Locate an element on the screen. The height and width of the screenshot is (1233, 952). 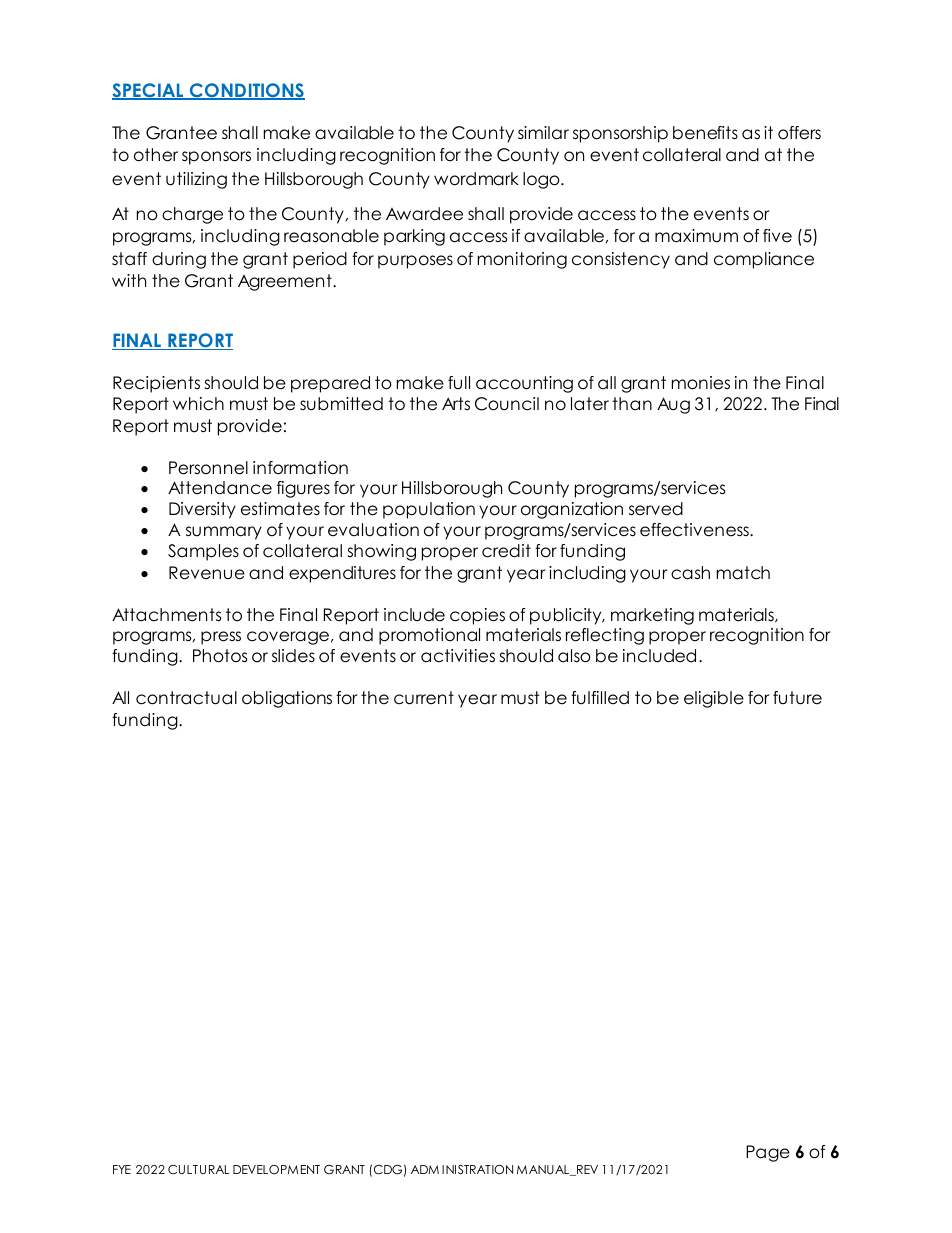
benefits is located at coordinates (705, 133).
